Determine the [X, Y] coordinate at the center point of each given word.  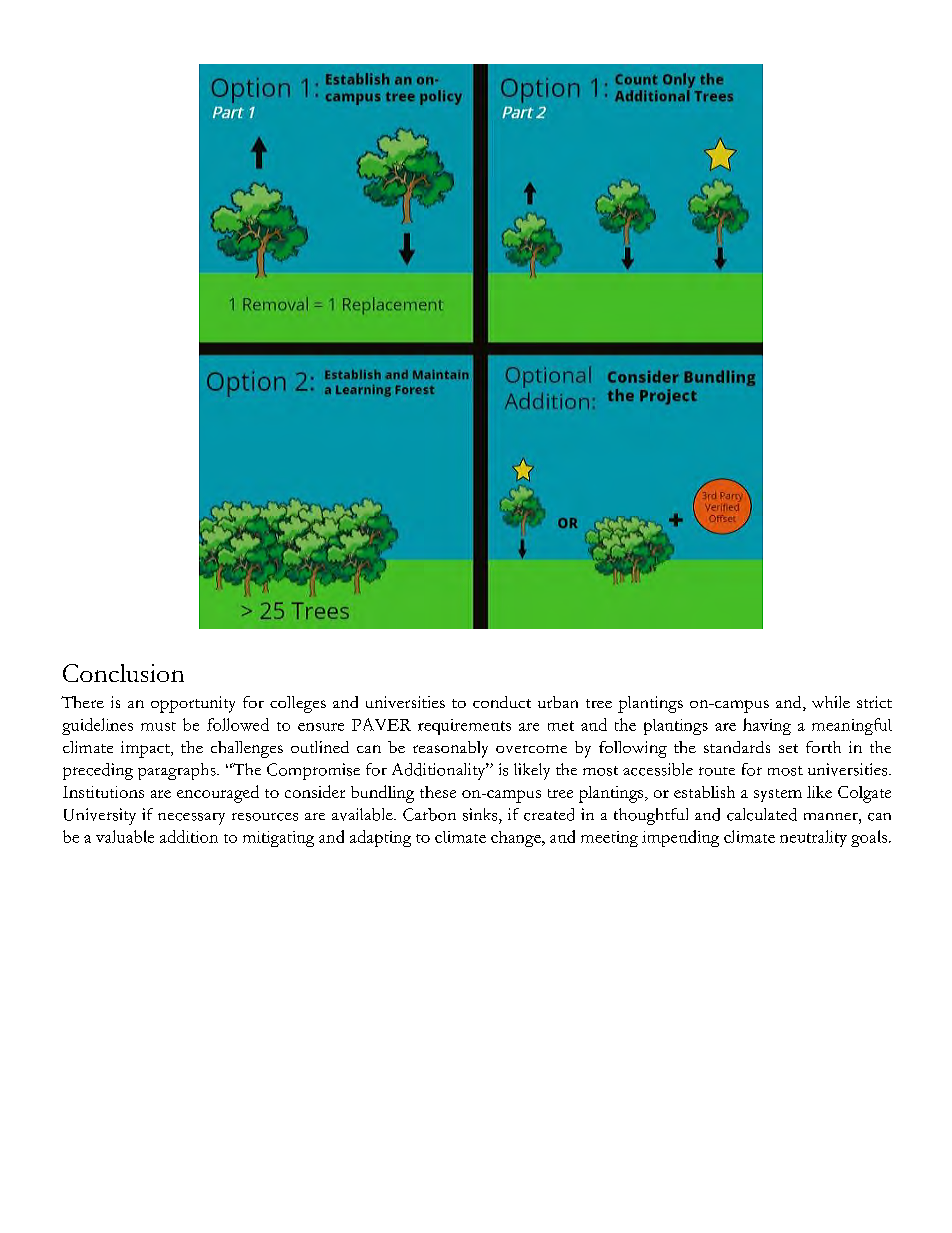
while [831, 702]
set [788, 748]
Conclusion [123, 673]
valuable [125, 836]
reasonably [450, 749]
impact [146, 749]
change [517, 839]
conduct [502, 702]
